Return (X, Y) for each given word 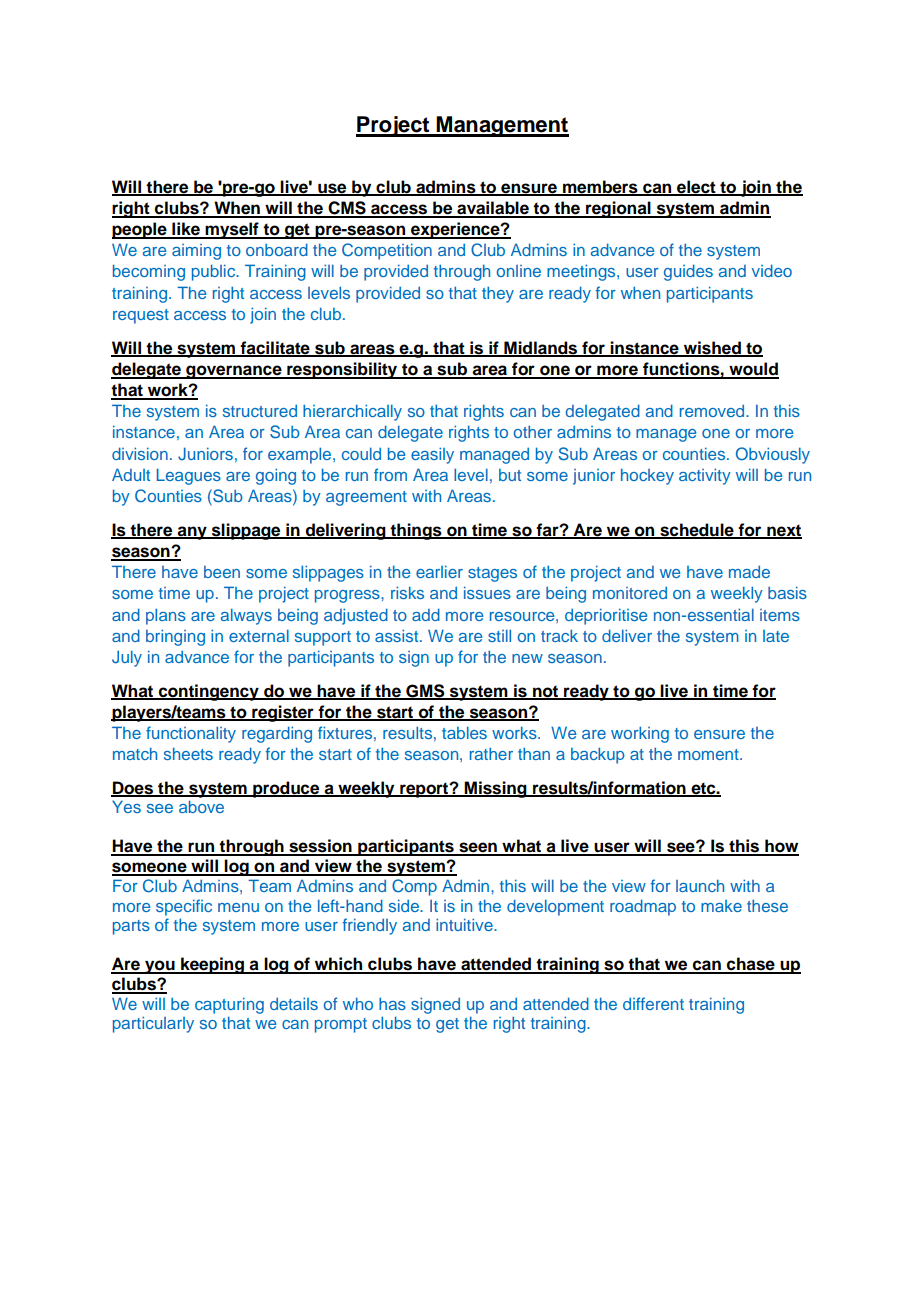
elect (696, 187)
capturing (229, 1005)
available (493, 209)
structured (260, 411)
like (186, 230)
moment (709, 754)
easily (432, 455)
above (201, 806)
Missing (496, 789)
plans (166, 616)
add (426, 614)
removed (713, 411)
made (749, 572)
